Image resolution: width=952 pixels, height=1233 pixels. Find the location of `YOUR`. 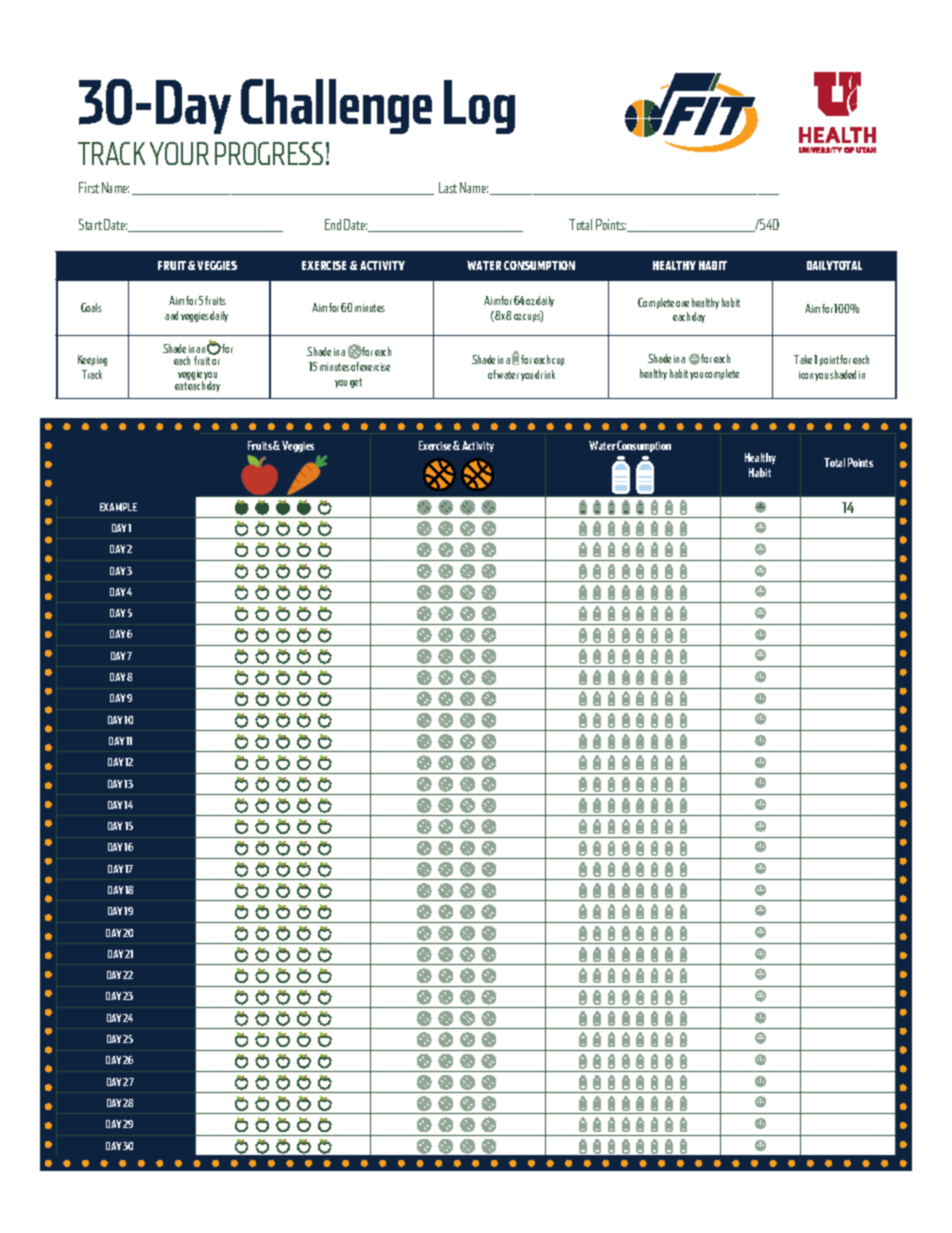

YOUR is located at coordinates (179, 153).
